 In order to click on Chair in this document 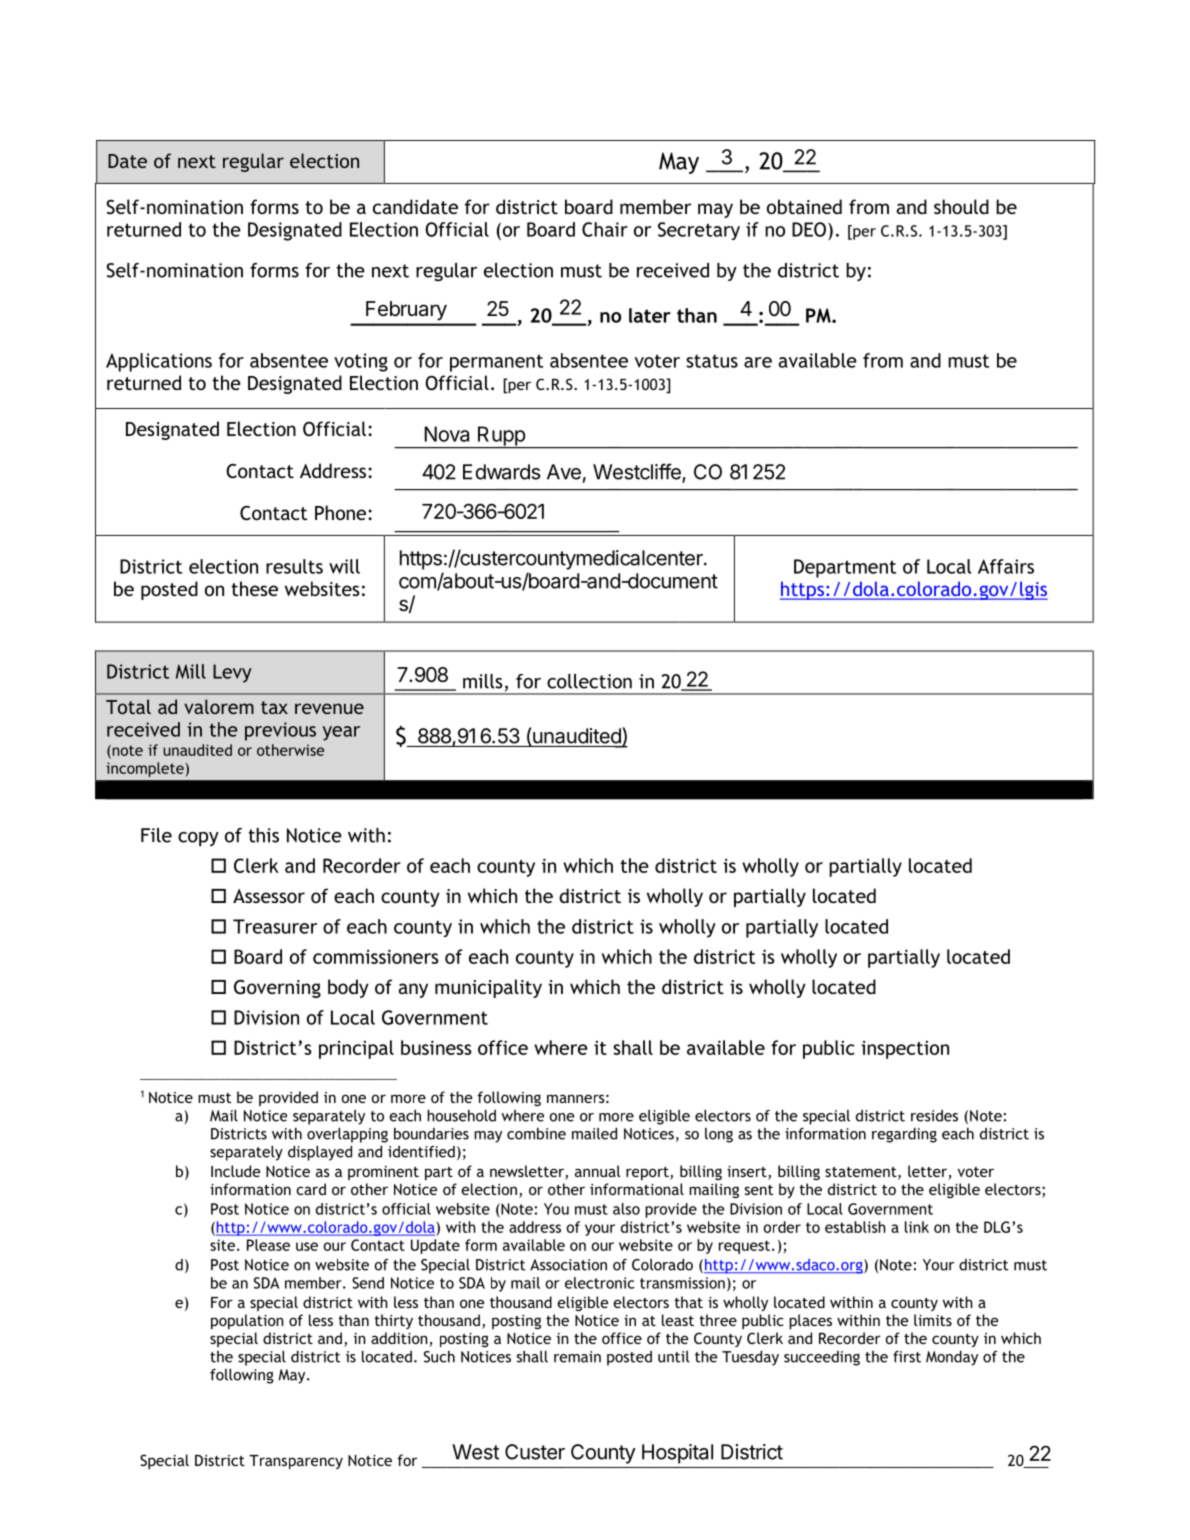, I will do `click(605, 229)`.
